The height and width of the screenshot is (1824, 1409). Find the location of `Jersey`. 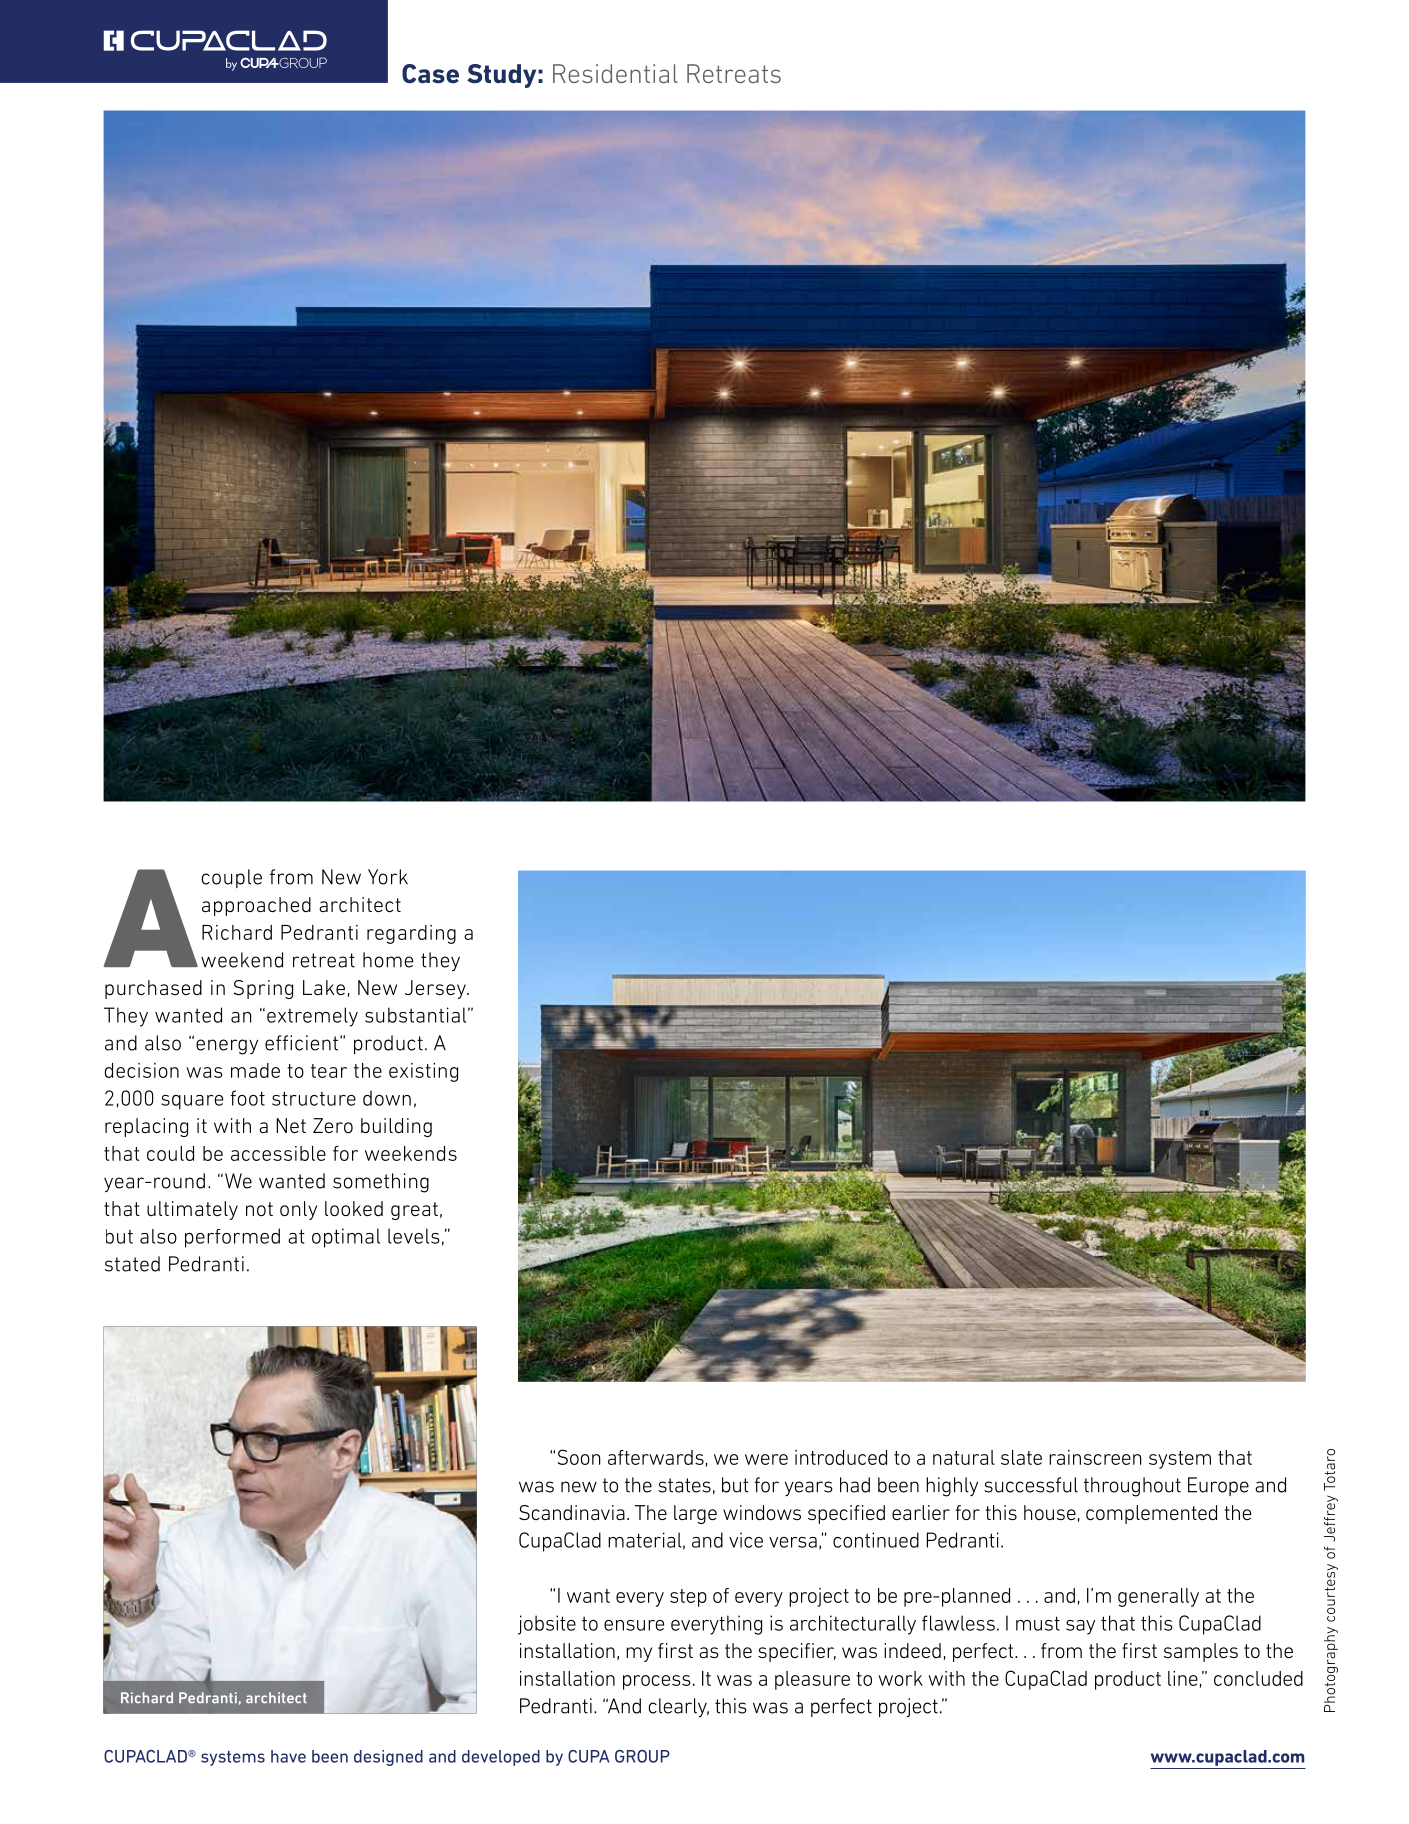

Jersey is located at coordinates (436, 989).
